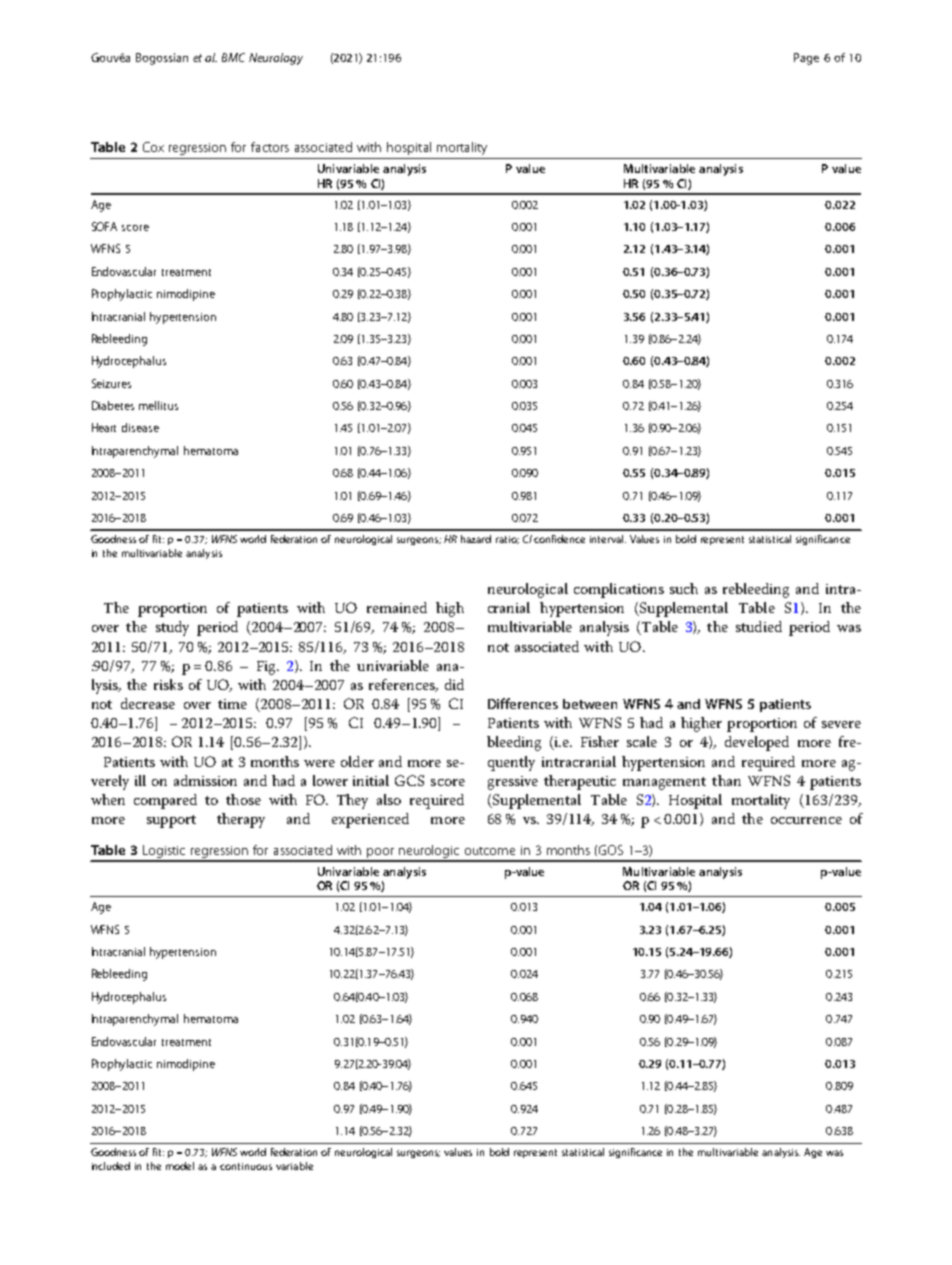  What do you see at coordinates (205, 780) in the screenshot?
I see `admission` at bounding box center [205, 780].
